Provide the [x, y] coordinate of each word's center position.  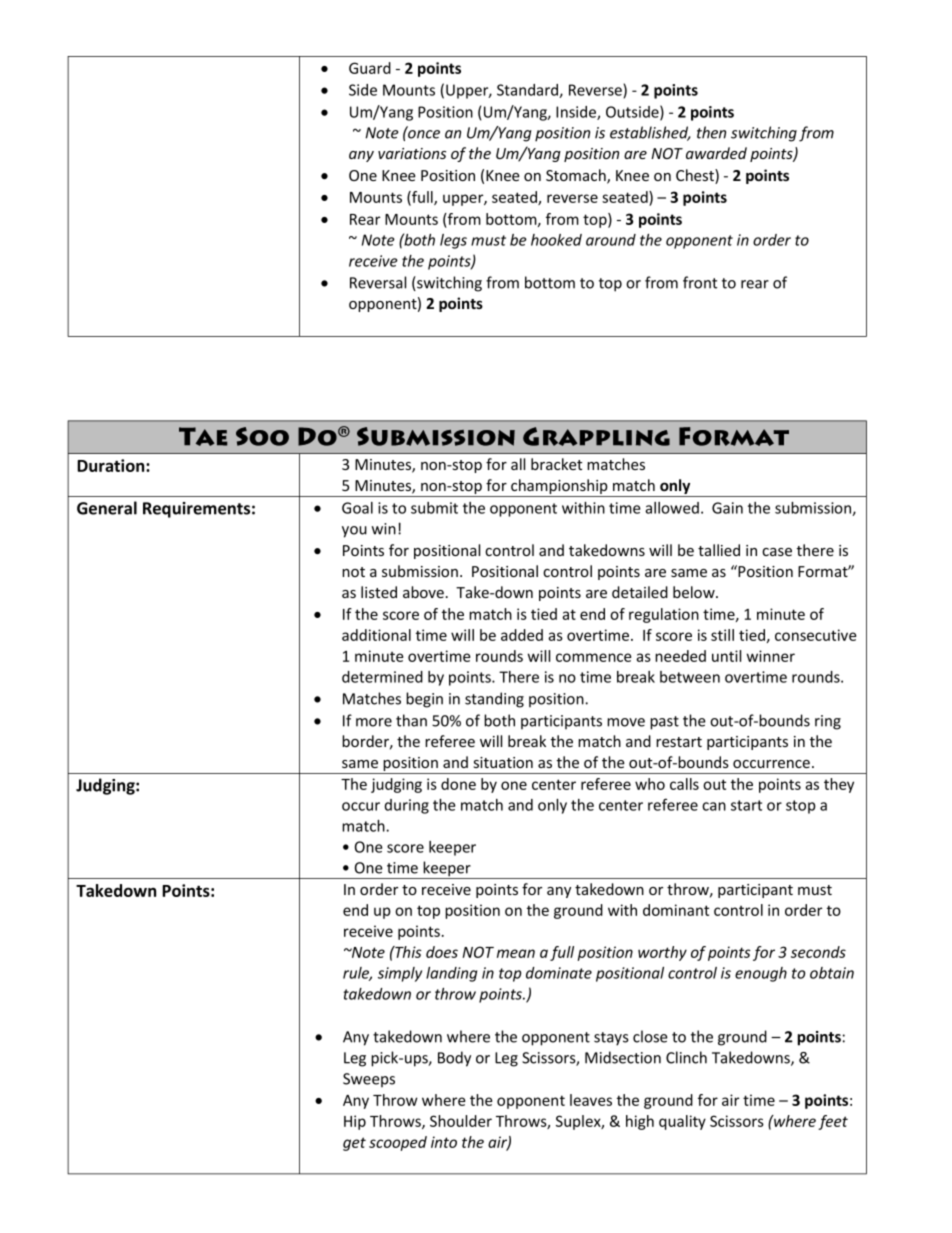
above [423, 592]
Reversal [378, 282]
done [458, 784]
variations [412, 153]
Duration [112, 465]
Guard [370, 68]
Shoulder [461, 1121]
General [107, 508]
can [714, 806]
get [354, 1144]
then [711, 132]
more [374, 722]
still [722, 635]
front [700, 282]
